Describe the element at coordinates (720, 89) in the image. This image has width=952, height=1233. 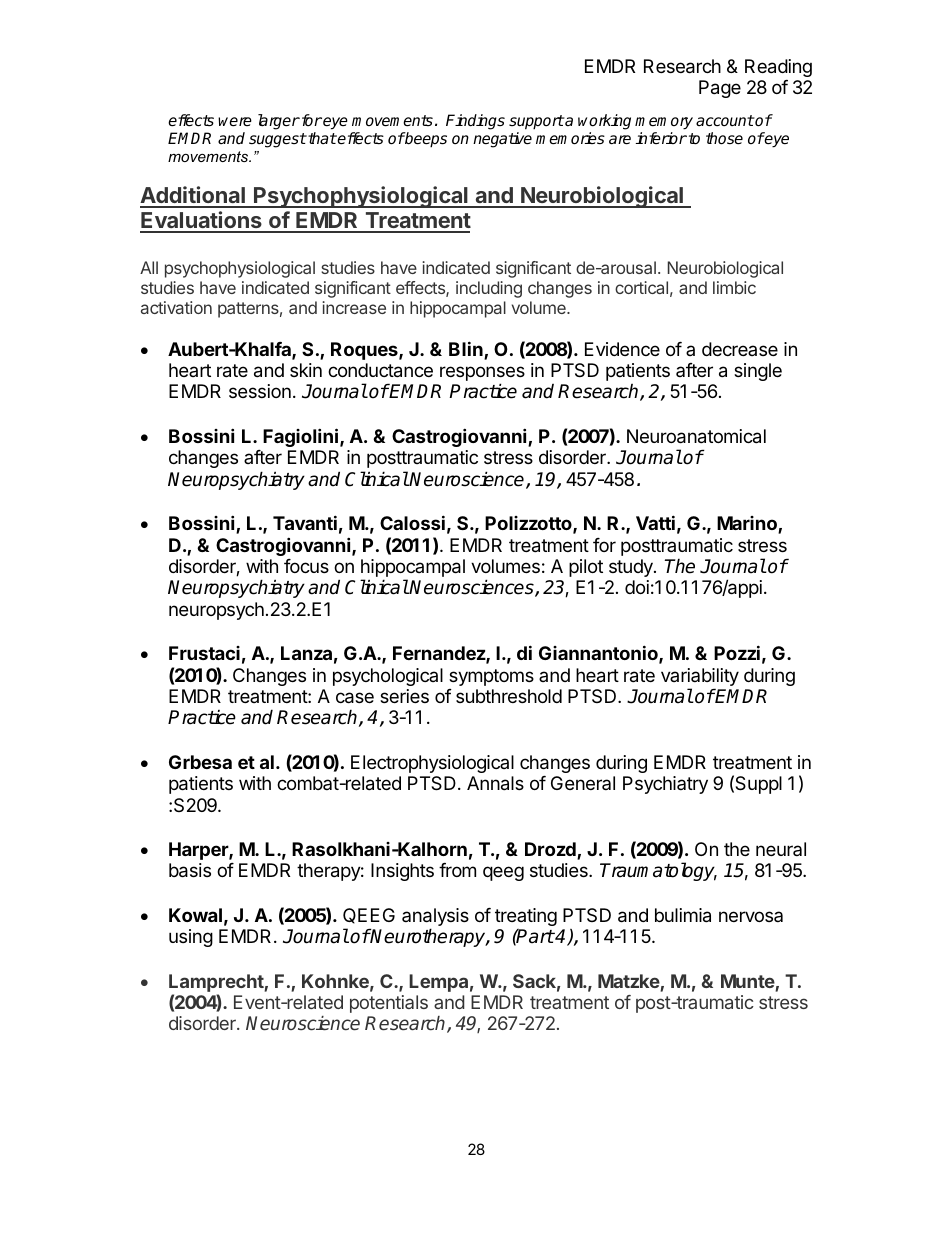
I see `Page` at that location.
